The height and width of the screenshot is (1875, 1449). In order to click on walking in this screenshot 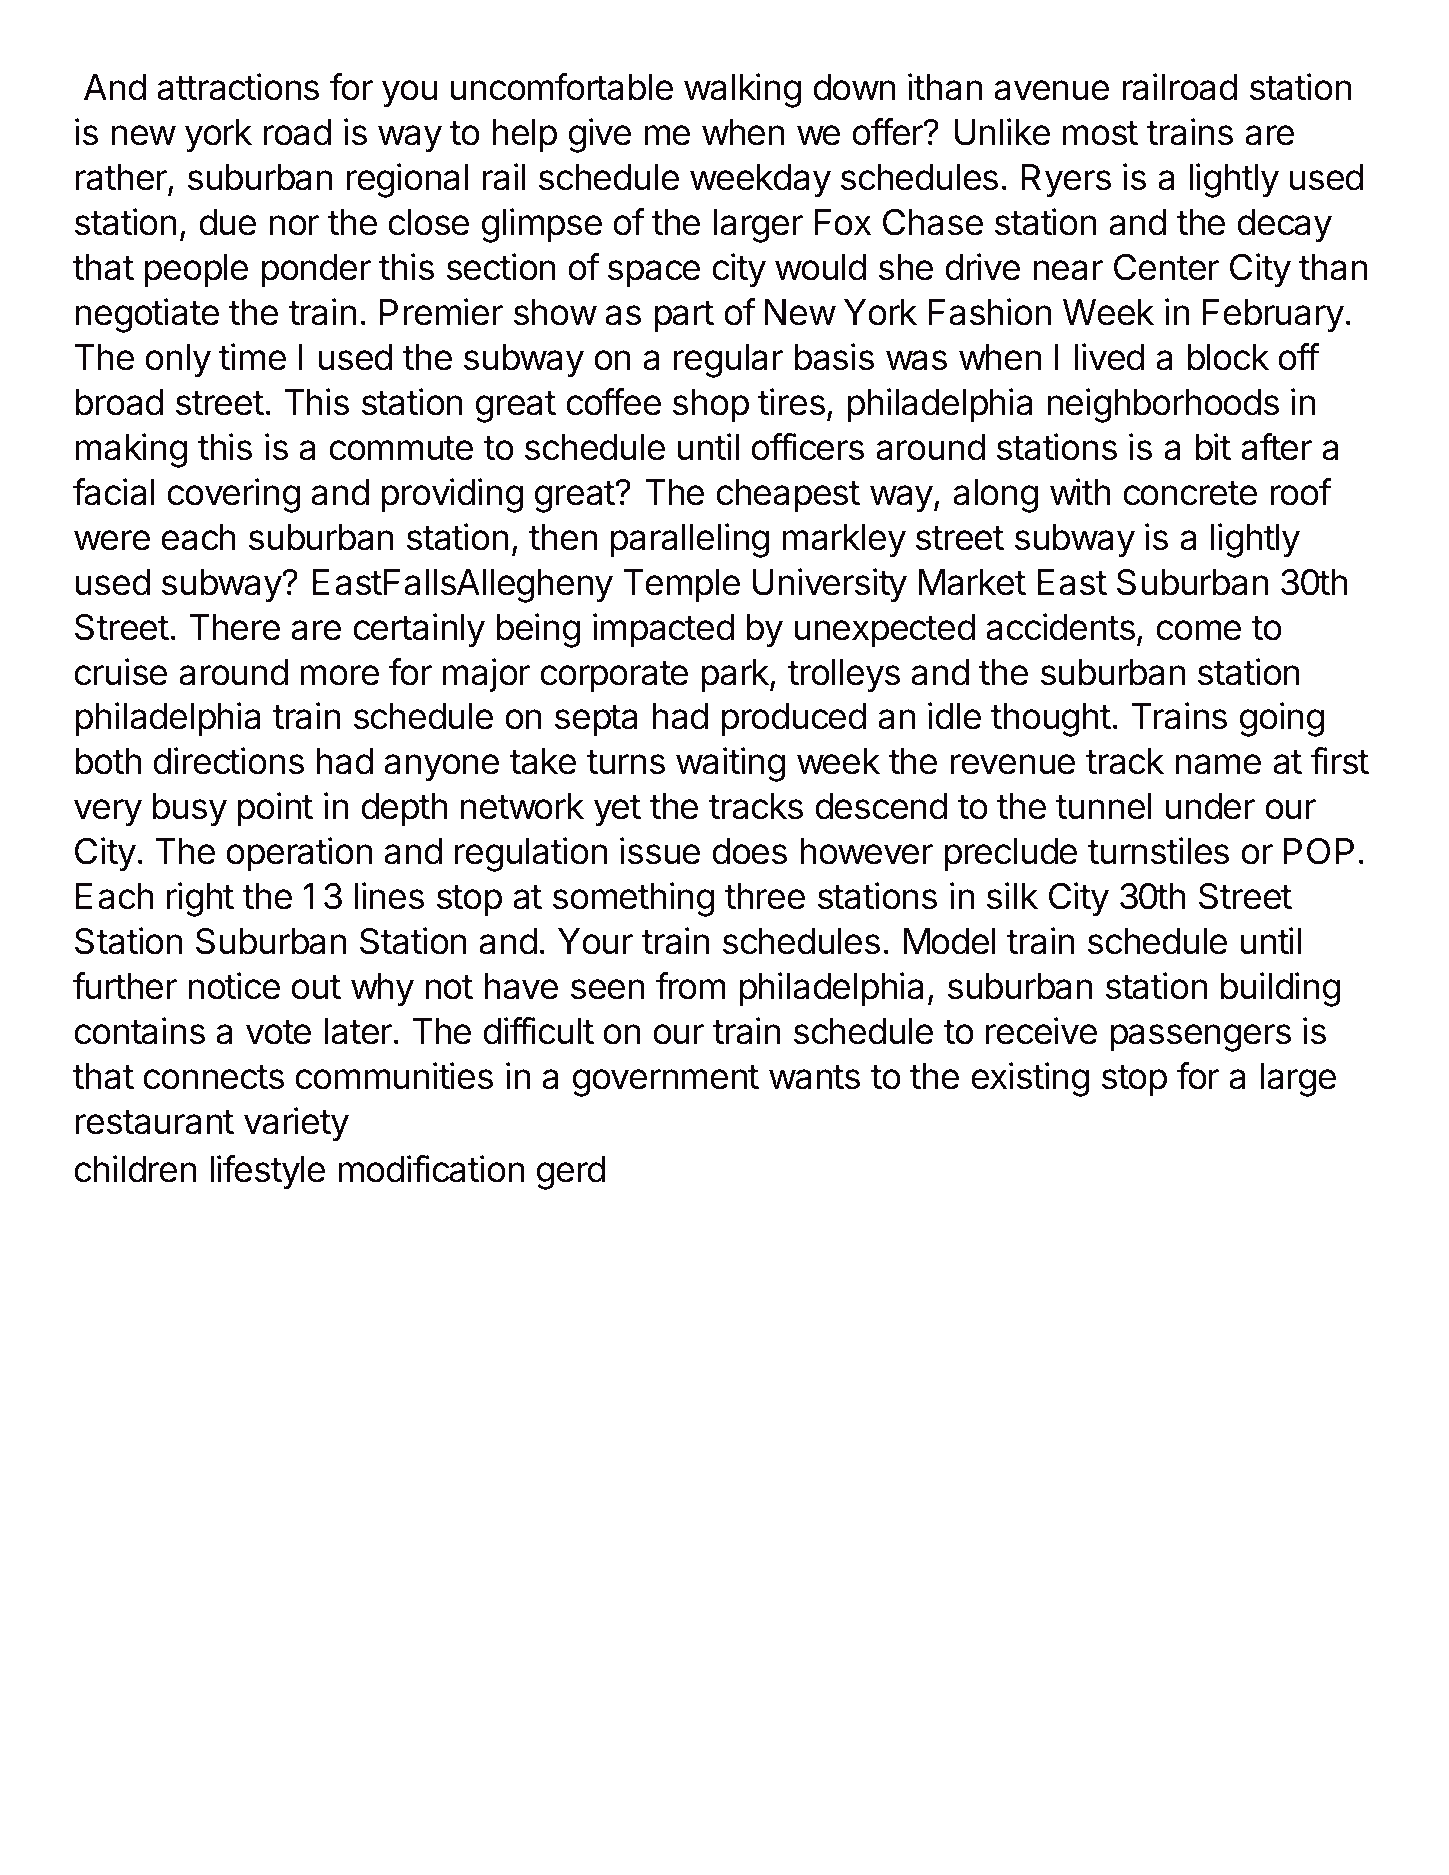, I will do `click(742, 90)`.
